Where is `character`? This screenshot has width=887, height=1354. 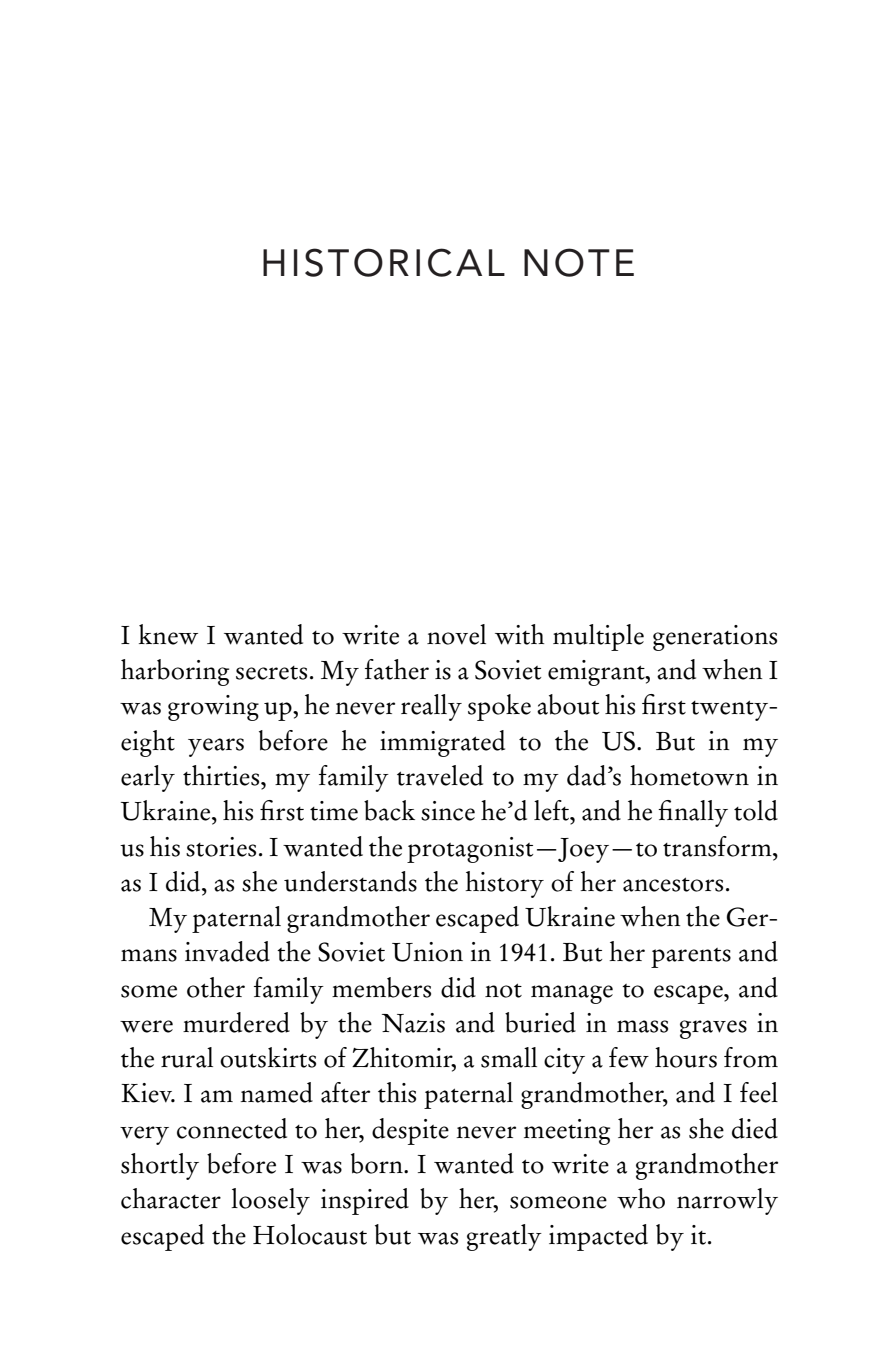
character is located at coordinates (171, 1198).
